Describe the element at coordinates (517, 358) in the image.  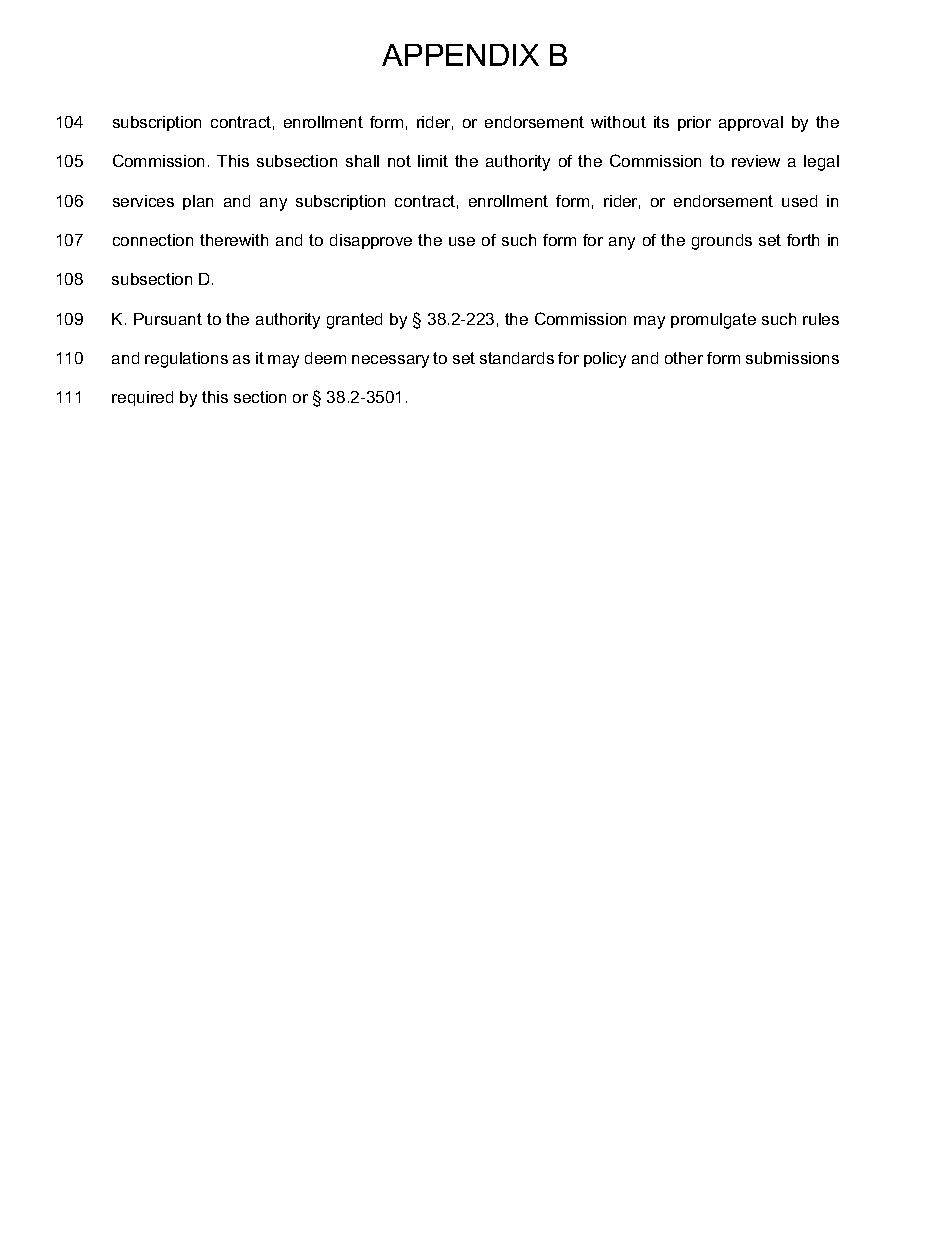
I see `standards` at that location.
